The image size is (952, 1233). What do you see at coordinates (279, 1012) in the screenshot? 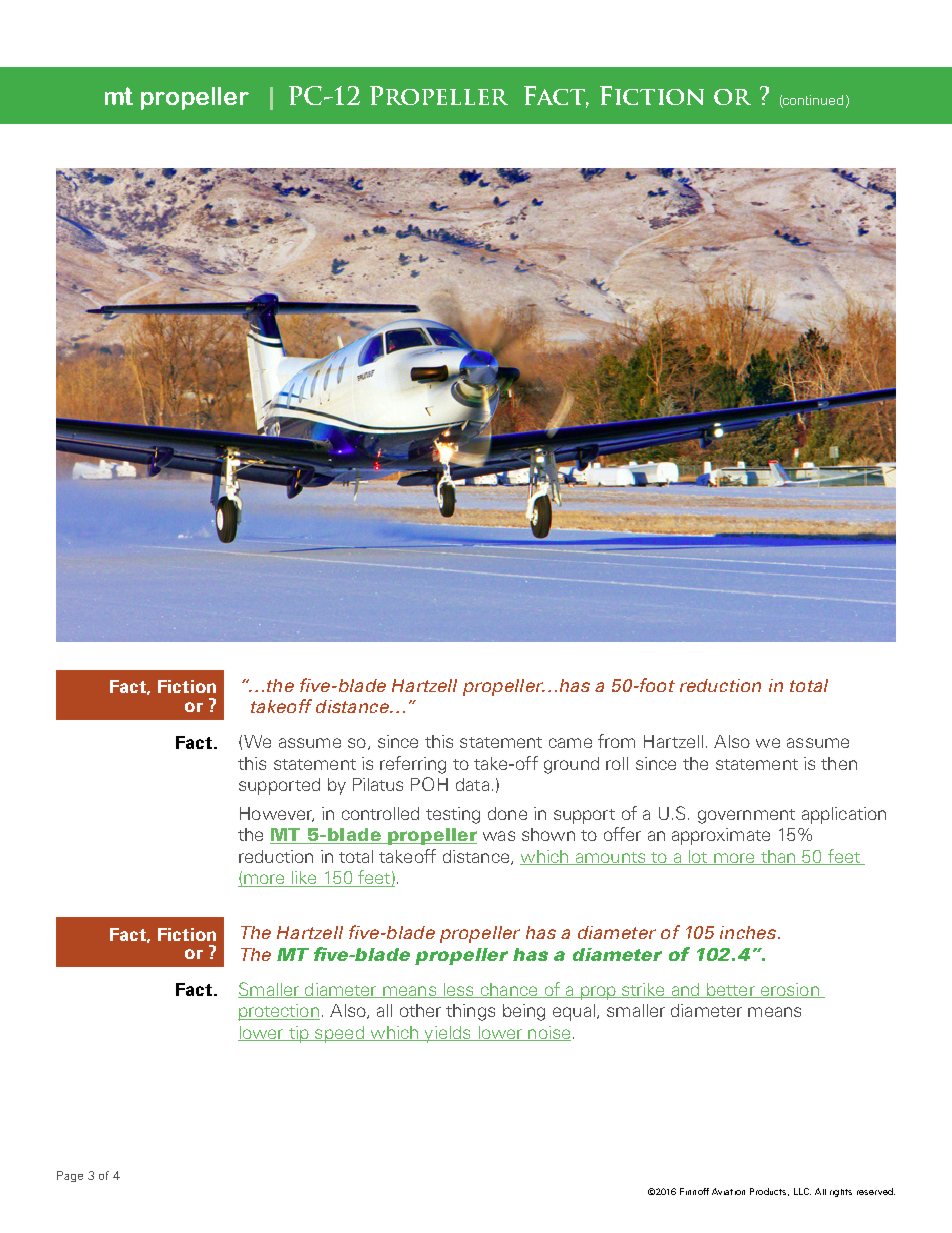
I see `protection` at bounding box center [279, 1012].
